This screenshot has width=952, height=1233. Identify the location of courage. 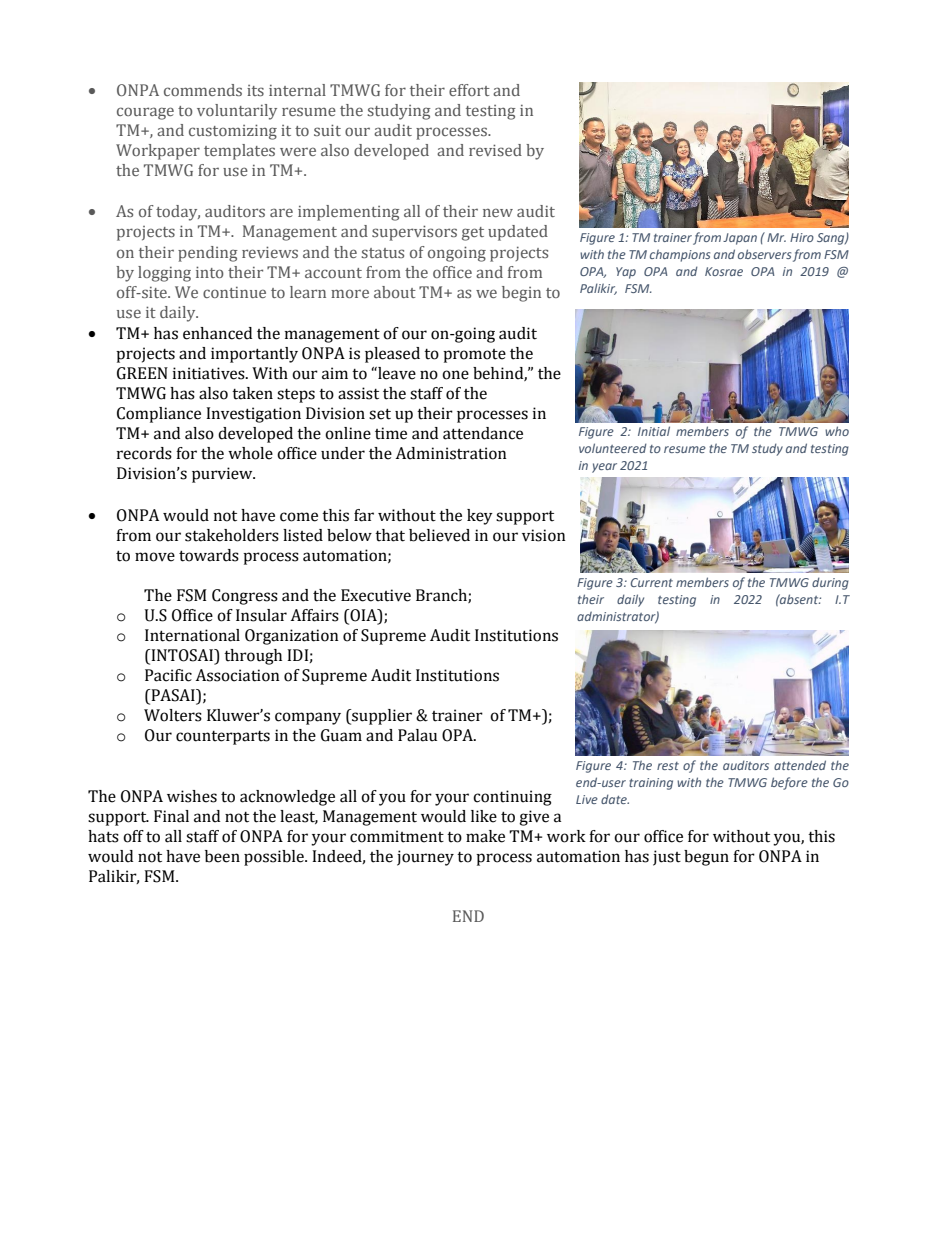
(145, 113).
